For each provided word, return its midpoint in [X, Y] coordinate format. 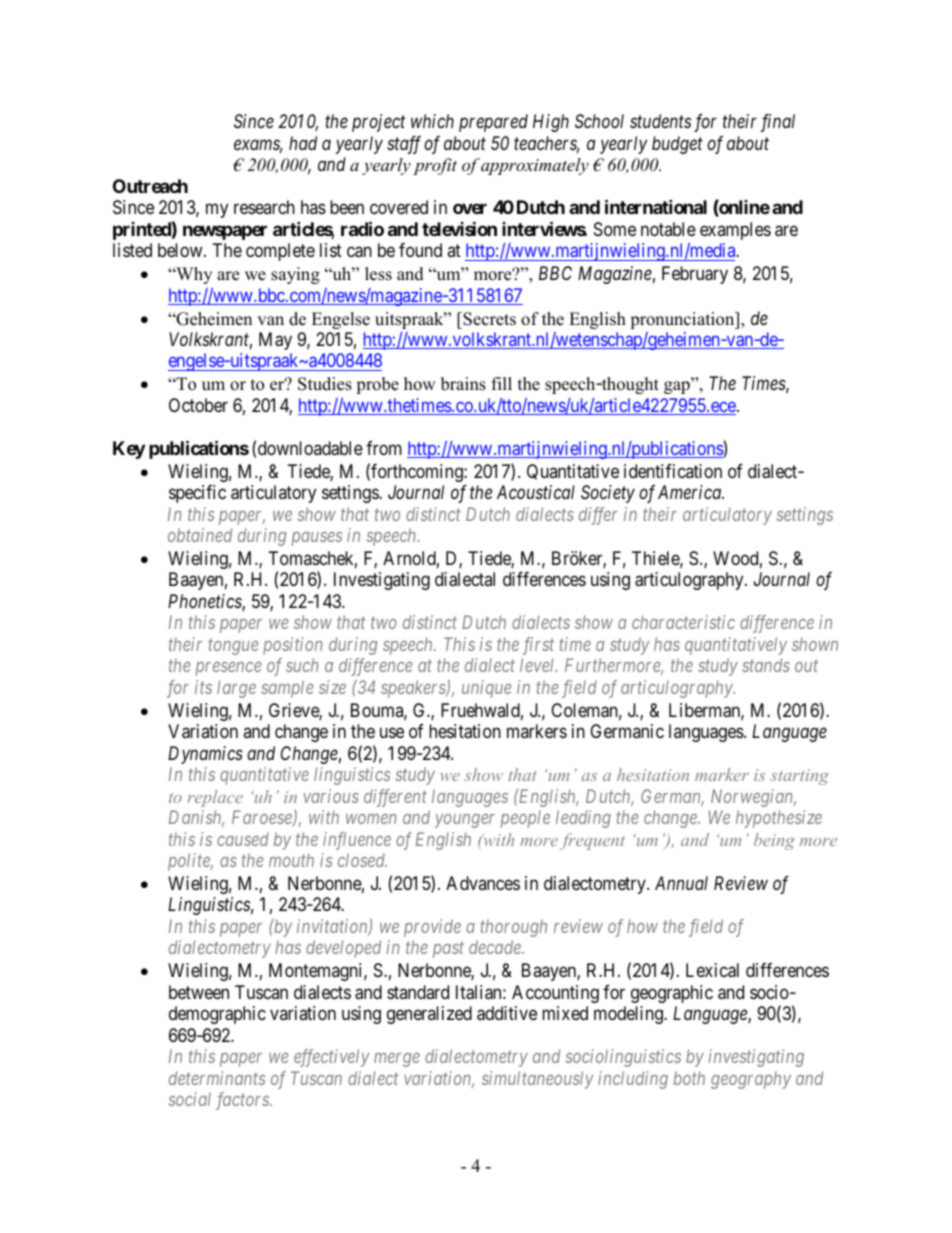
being [774, 841]
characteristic [683, 622]
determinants [217, 1078]
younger [465, 821]
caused [243, 839]
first [538, 646]
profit [435, 166]
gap [678, 387]
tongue [233, 647]
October [198, 405]
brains [463, 384]
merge [397, 1060]
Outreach [150, 186]
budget [677, 145]
